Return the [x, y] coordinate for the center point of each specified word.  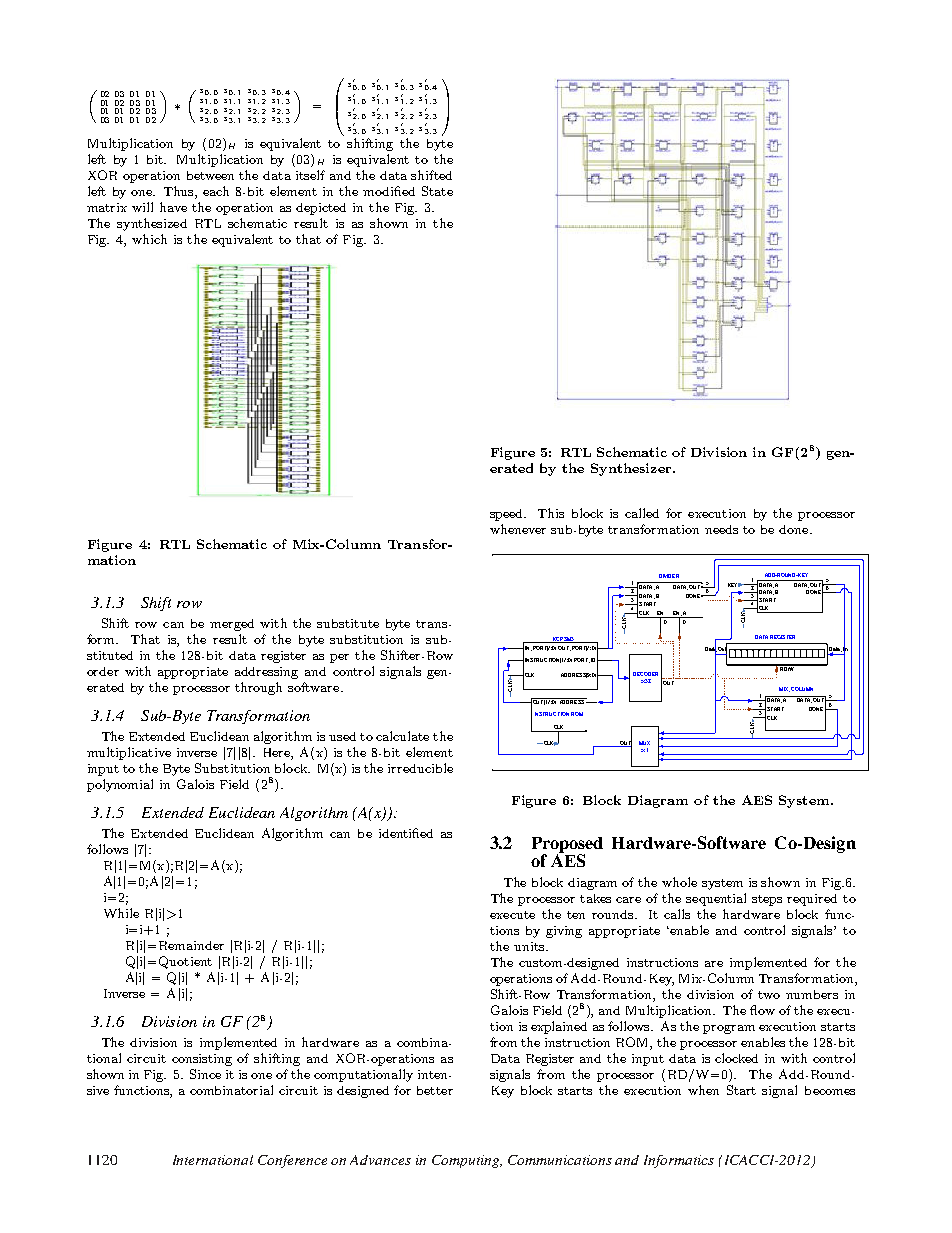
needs [721, 529]
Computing [467, 1161]
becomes [830, 1090]
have [173, 207]
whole [679, 882]
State [437, 191]
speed [508, 515]
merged [232, 625]
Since [205, 1074]
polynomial [120, 785]
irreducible [420, 768]
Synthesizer [632, 469]
